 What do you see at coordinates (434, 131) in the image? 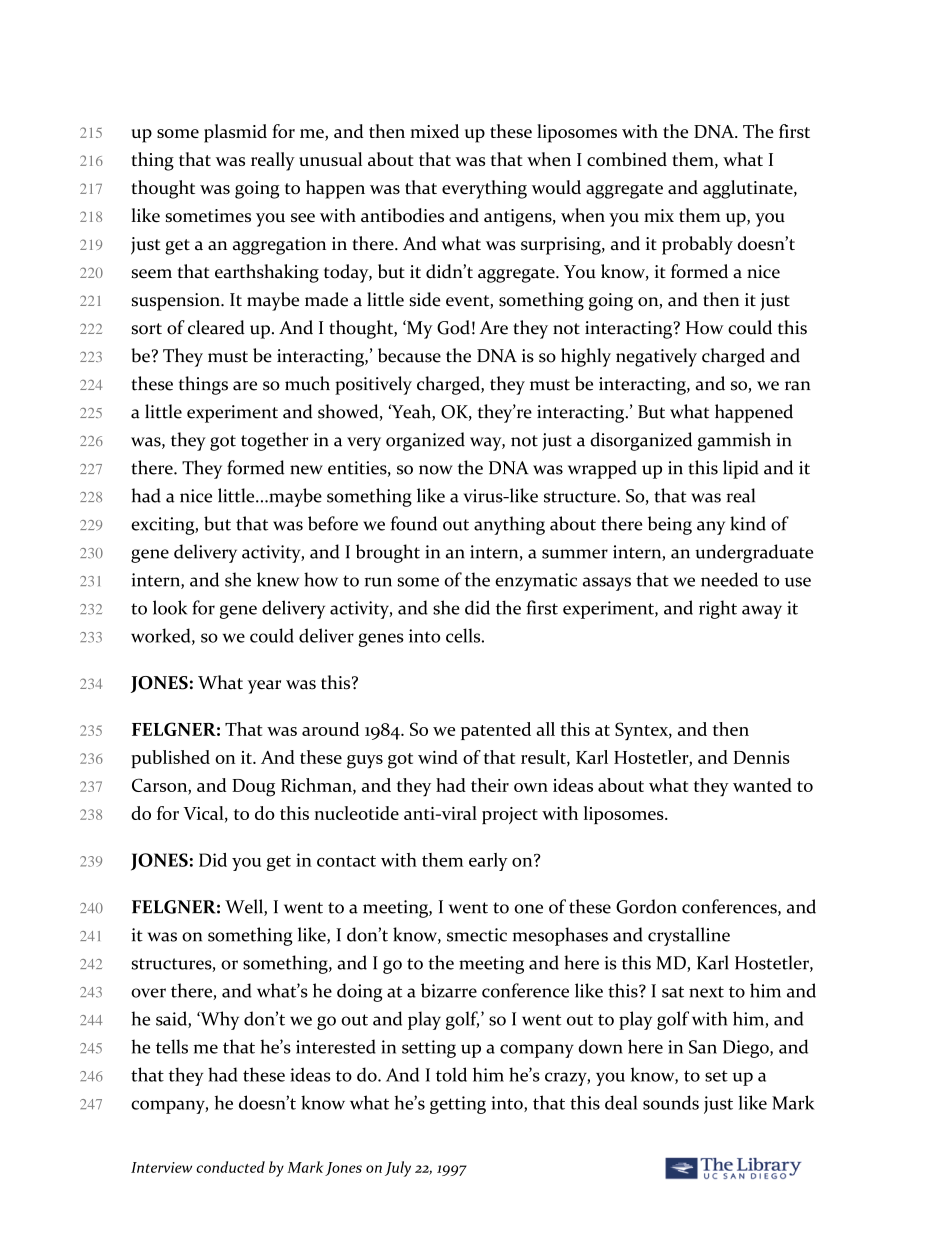
I see `mixed` at bounding box center [434, 131].
